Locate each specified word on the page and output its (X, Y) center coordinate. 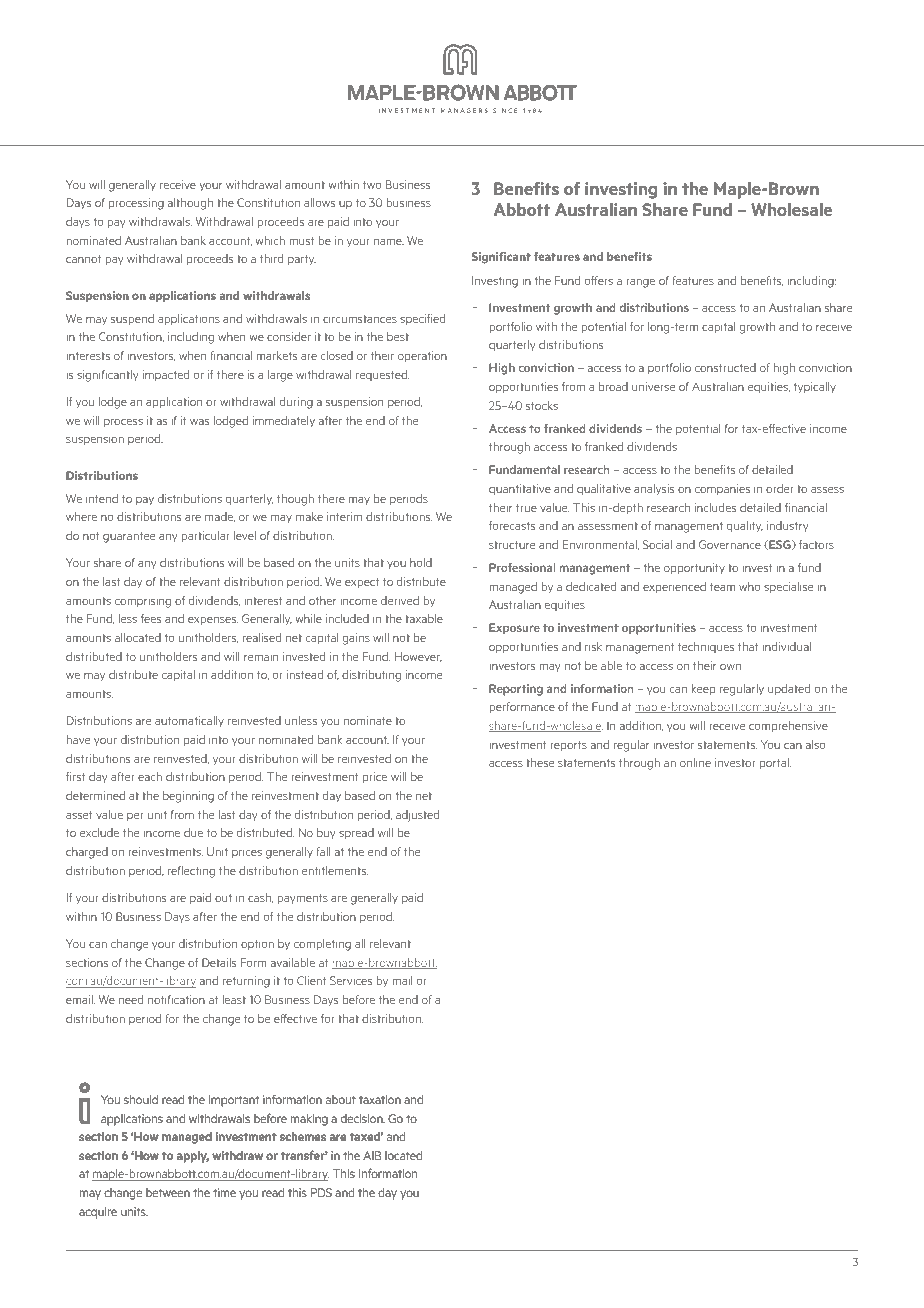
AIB (372, 1155)
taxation (380, 1099)
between (168, 1192)
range (640, 283)
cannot (83, 259)
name (389, 241)
